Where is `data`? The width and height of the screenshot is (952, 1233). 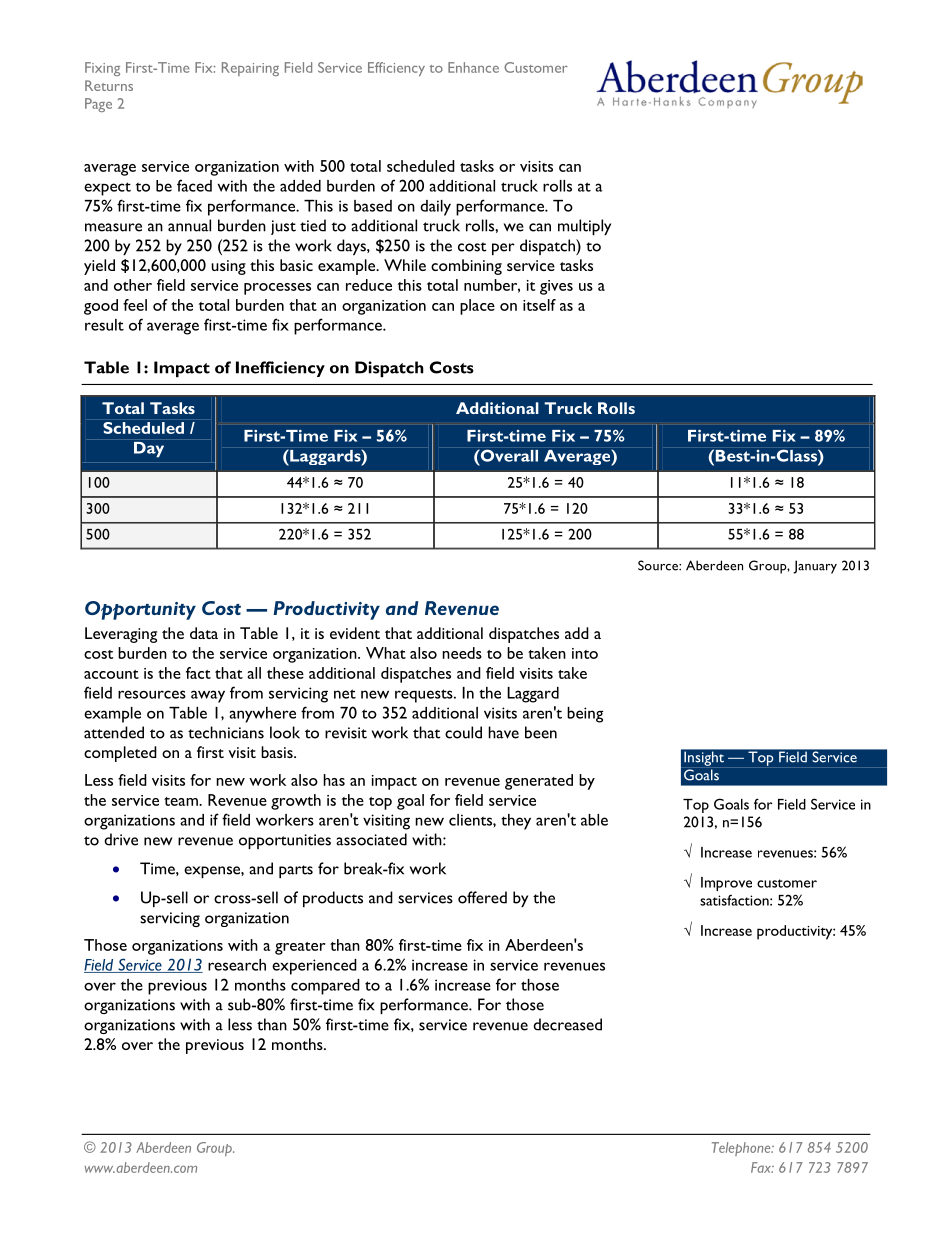 data is located at coordinates (204, 633).
